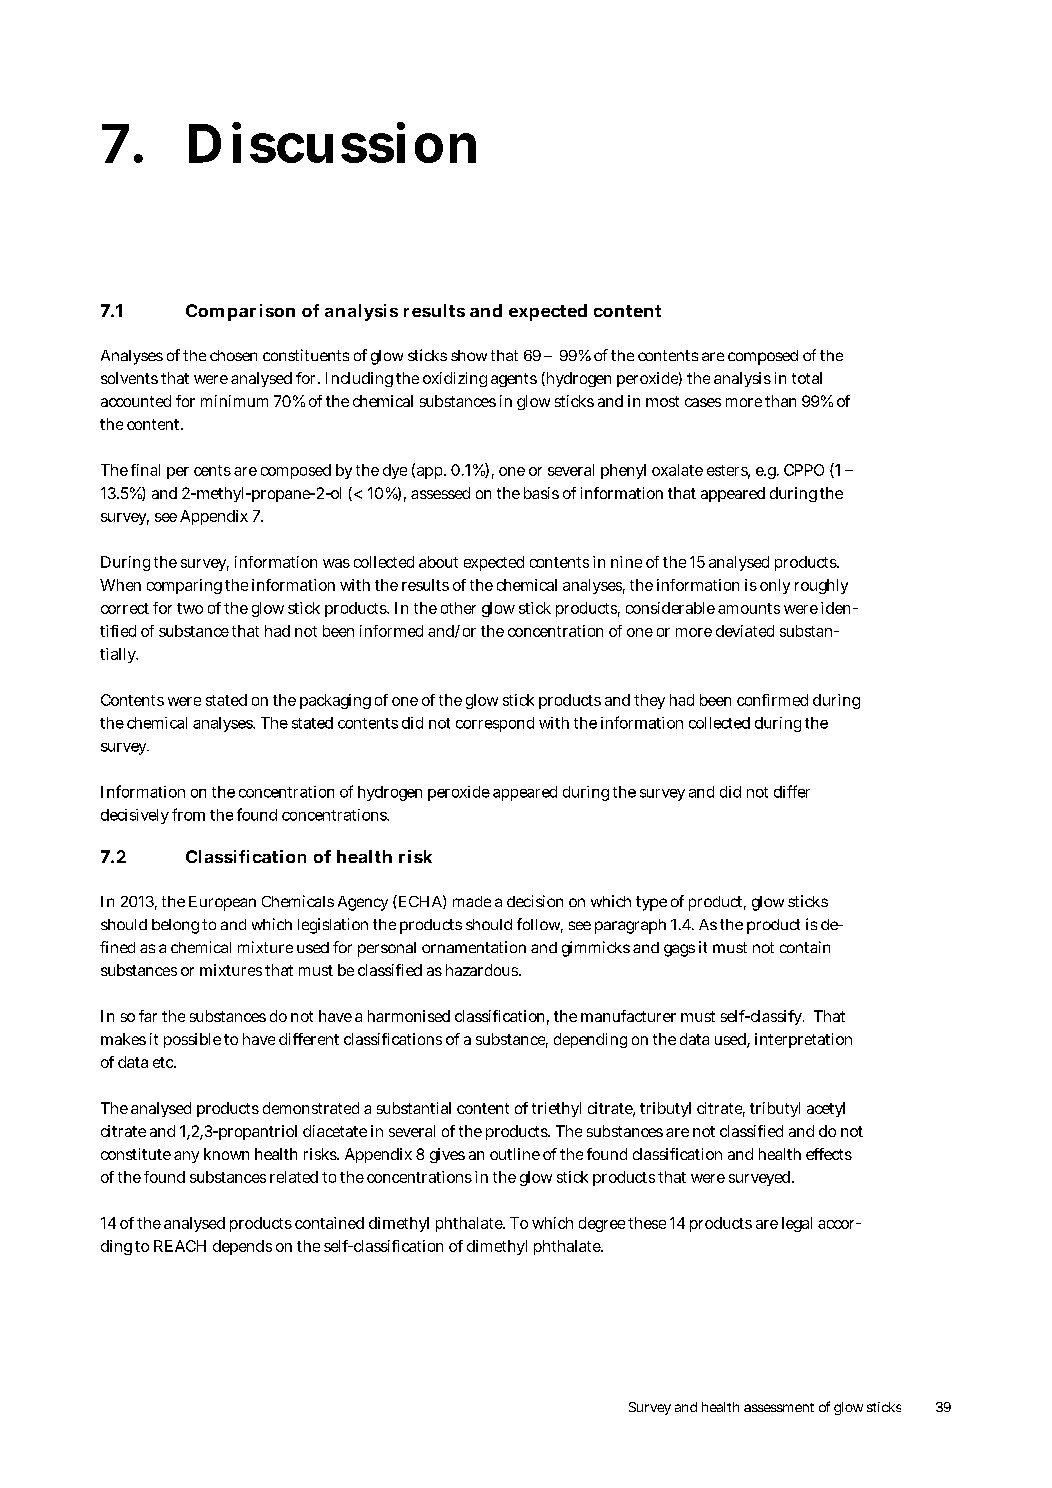 The height and width of the image is (1488, 1052). I want to click on other, so click(458, 608).
